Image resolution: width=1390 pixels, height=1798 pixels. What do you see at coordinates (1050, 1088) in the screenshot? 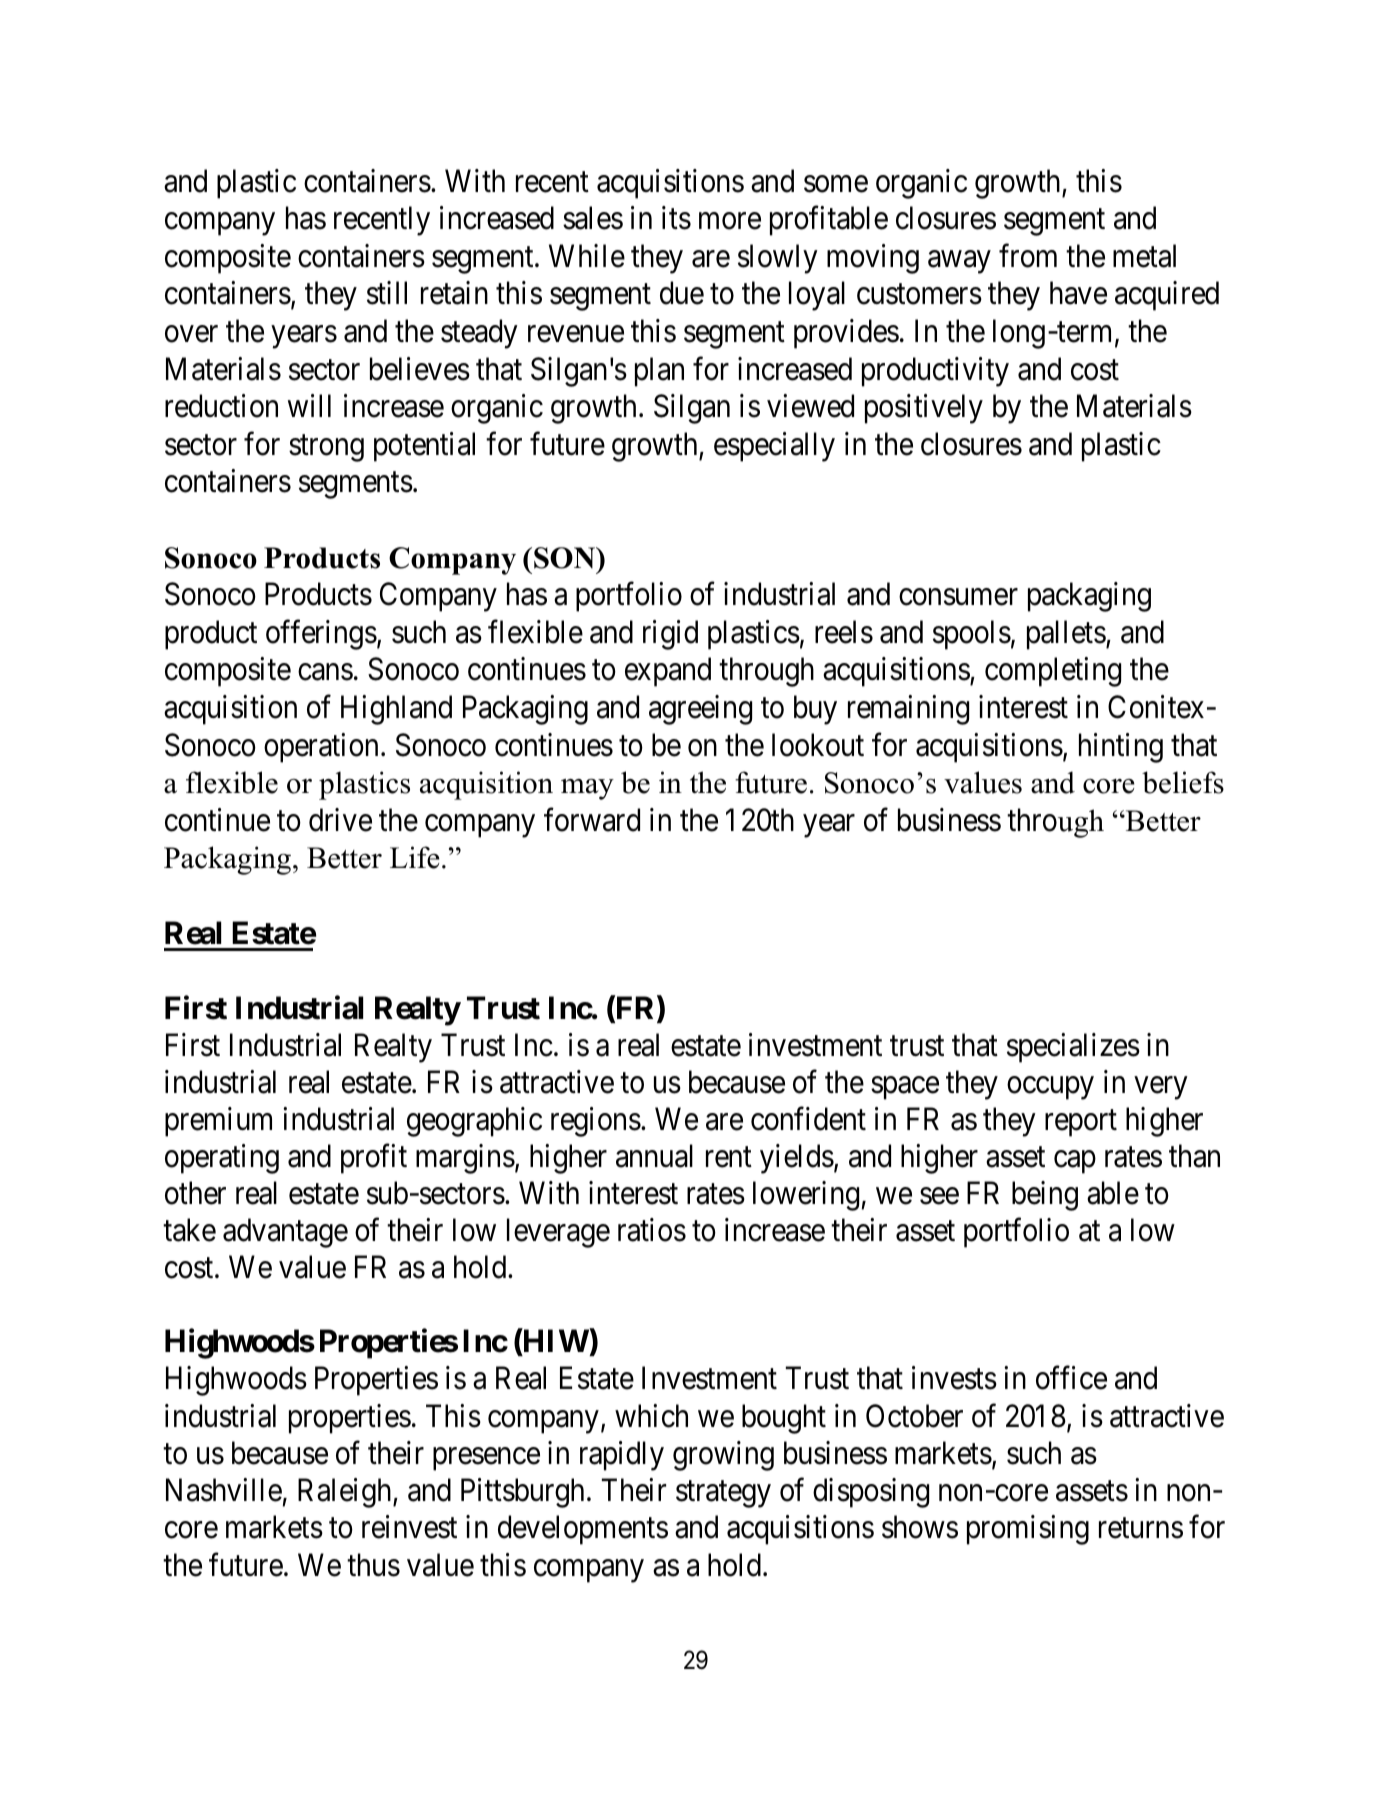
I see `occupy` at bounding box center [1050, 1088].
